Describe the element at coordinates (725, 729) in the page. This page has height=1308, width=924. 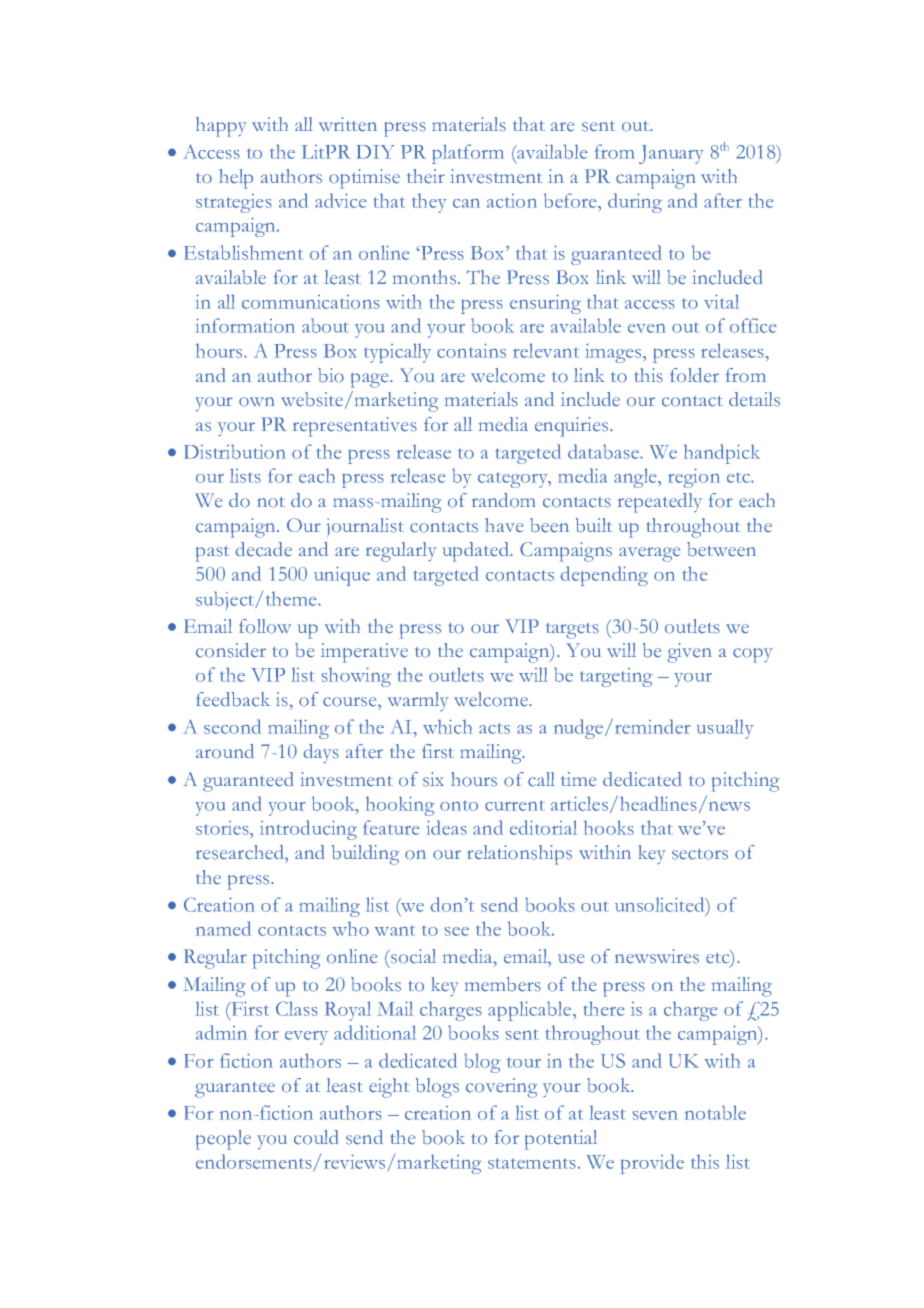
I see `usually` at that location.
